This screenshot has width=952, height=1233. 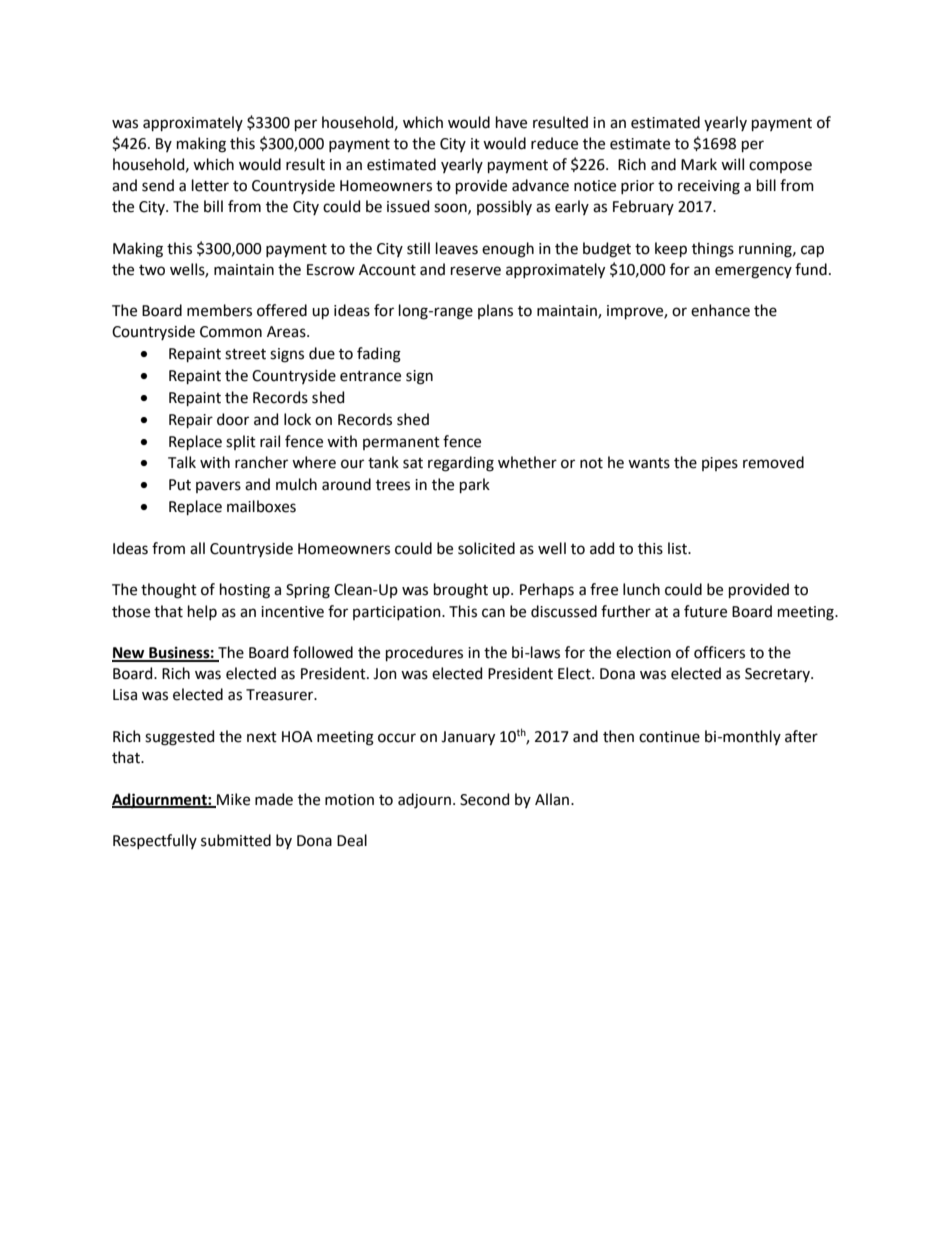 What do you see at coordinates (511, 122) in the screenshot?
I see `have` at bounding box center [511, 122].
